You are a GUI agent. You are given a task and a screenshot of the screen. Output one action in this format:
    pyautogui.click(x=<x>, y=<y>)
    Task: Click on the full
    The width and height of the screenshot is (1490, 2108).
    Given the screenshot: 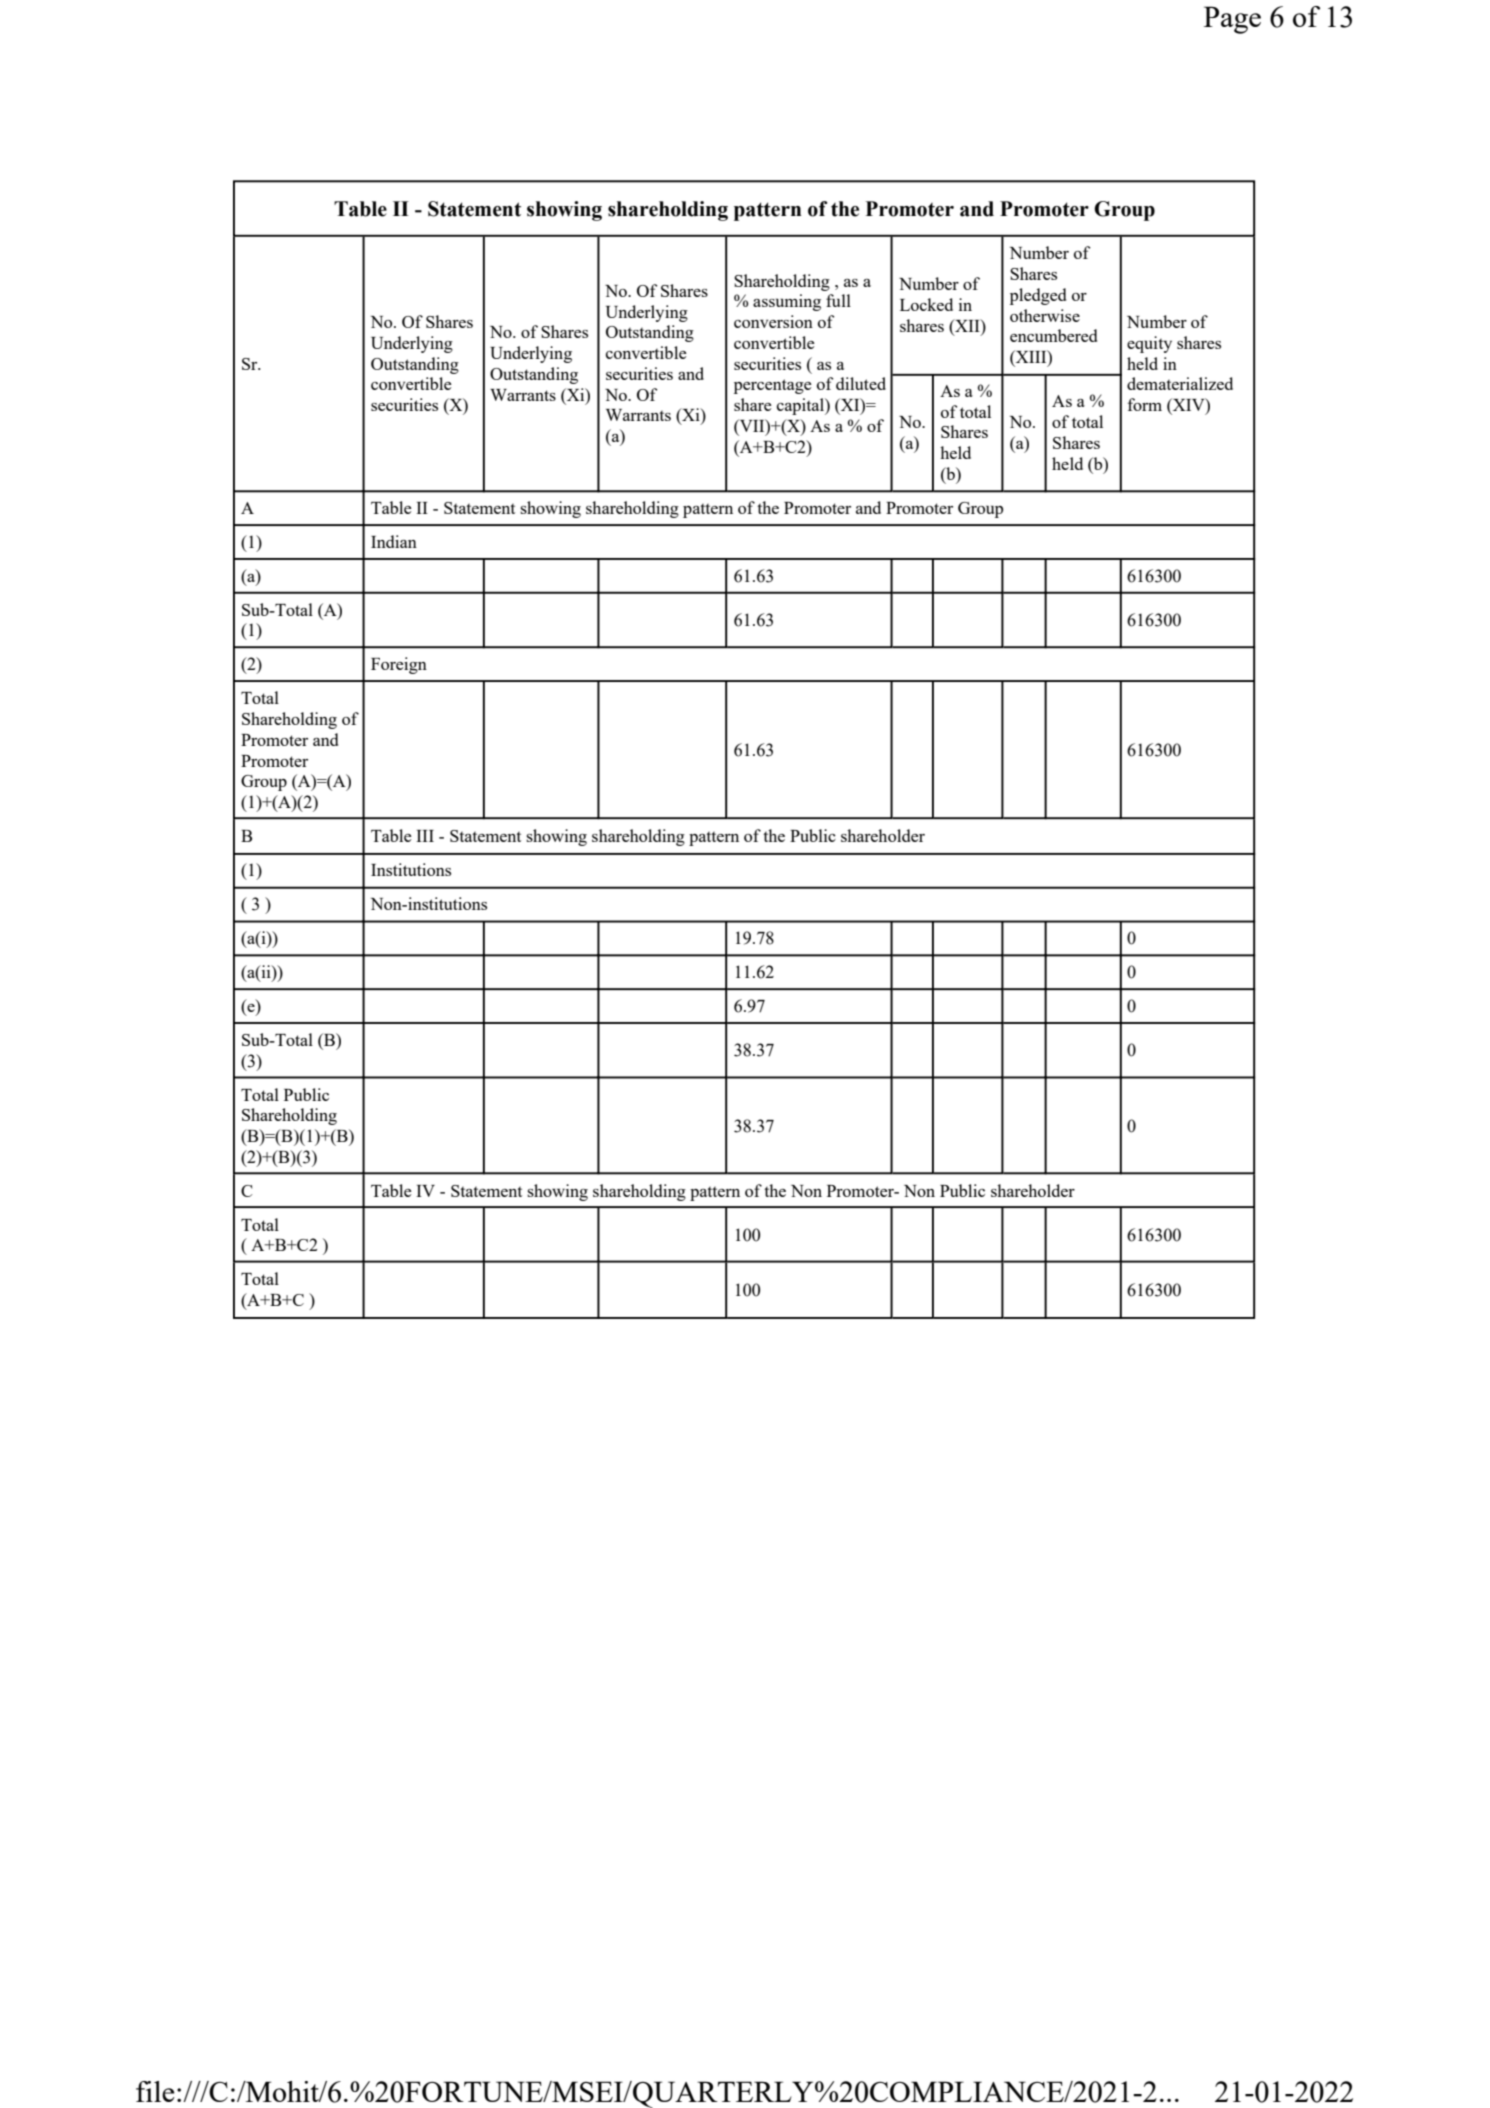 What is the action you would take?
    pyautogui.click(x=838, y=300)
